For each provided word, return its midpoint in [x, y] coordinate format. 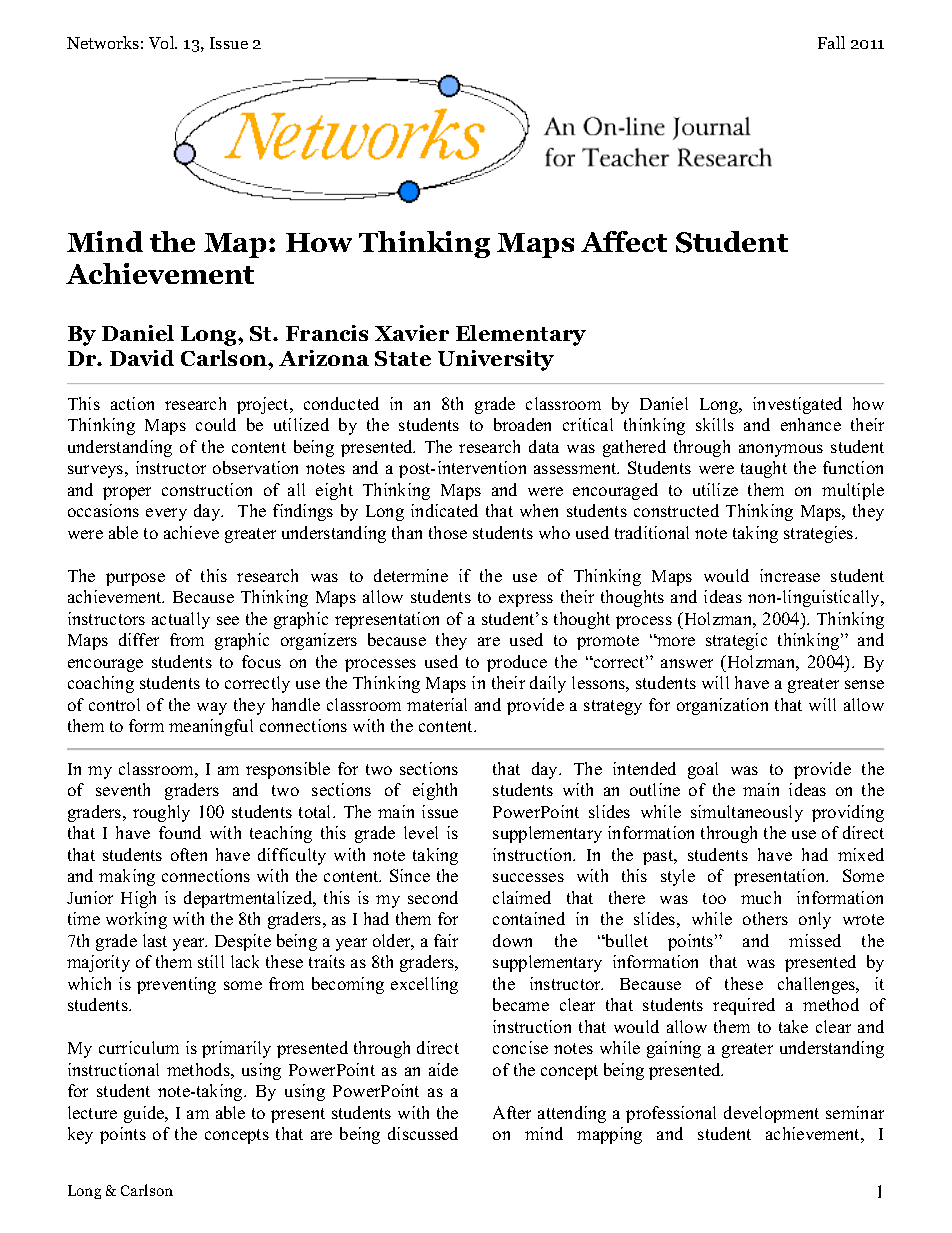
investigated [797, 405]
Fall [831, 42]
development [771, 1114]
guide [145, 1114]
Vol [163, 42]
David [142, 358]
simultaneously [747, 813]
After [512, 1112]
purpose [135, 579]
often [189, 854]
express [526, 600]
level [421, 832]
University [496, 360]
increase [790, 575]
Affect [624, 241]
